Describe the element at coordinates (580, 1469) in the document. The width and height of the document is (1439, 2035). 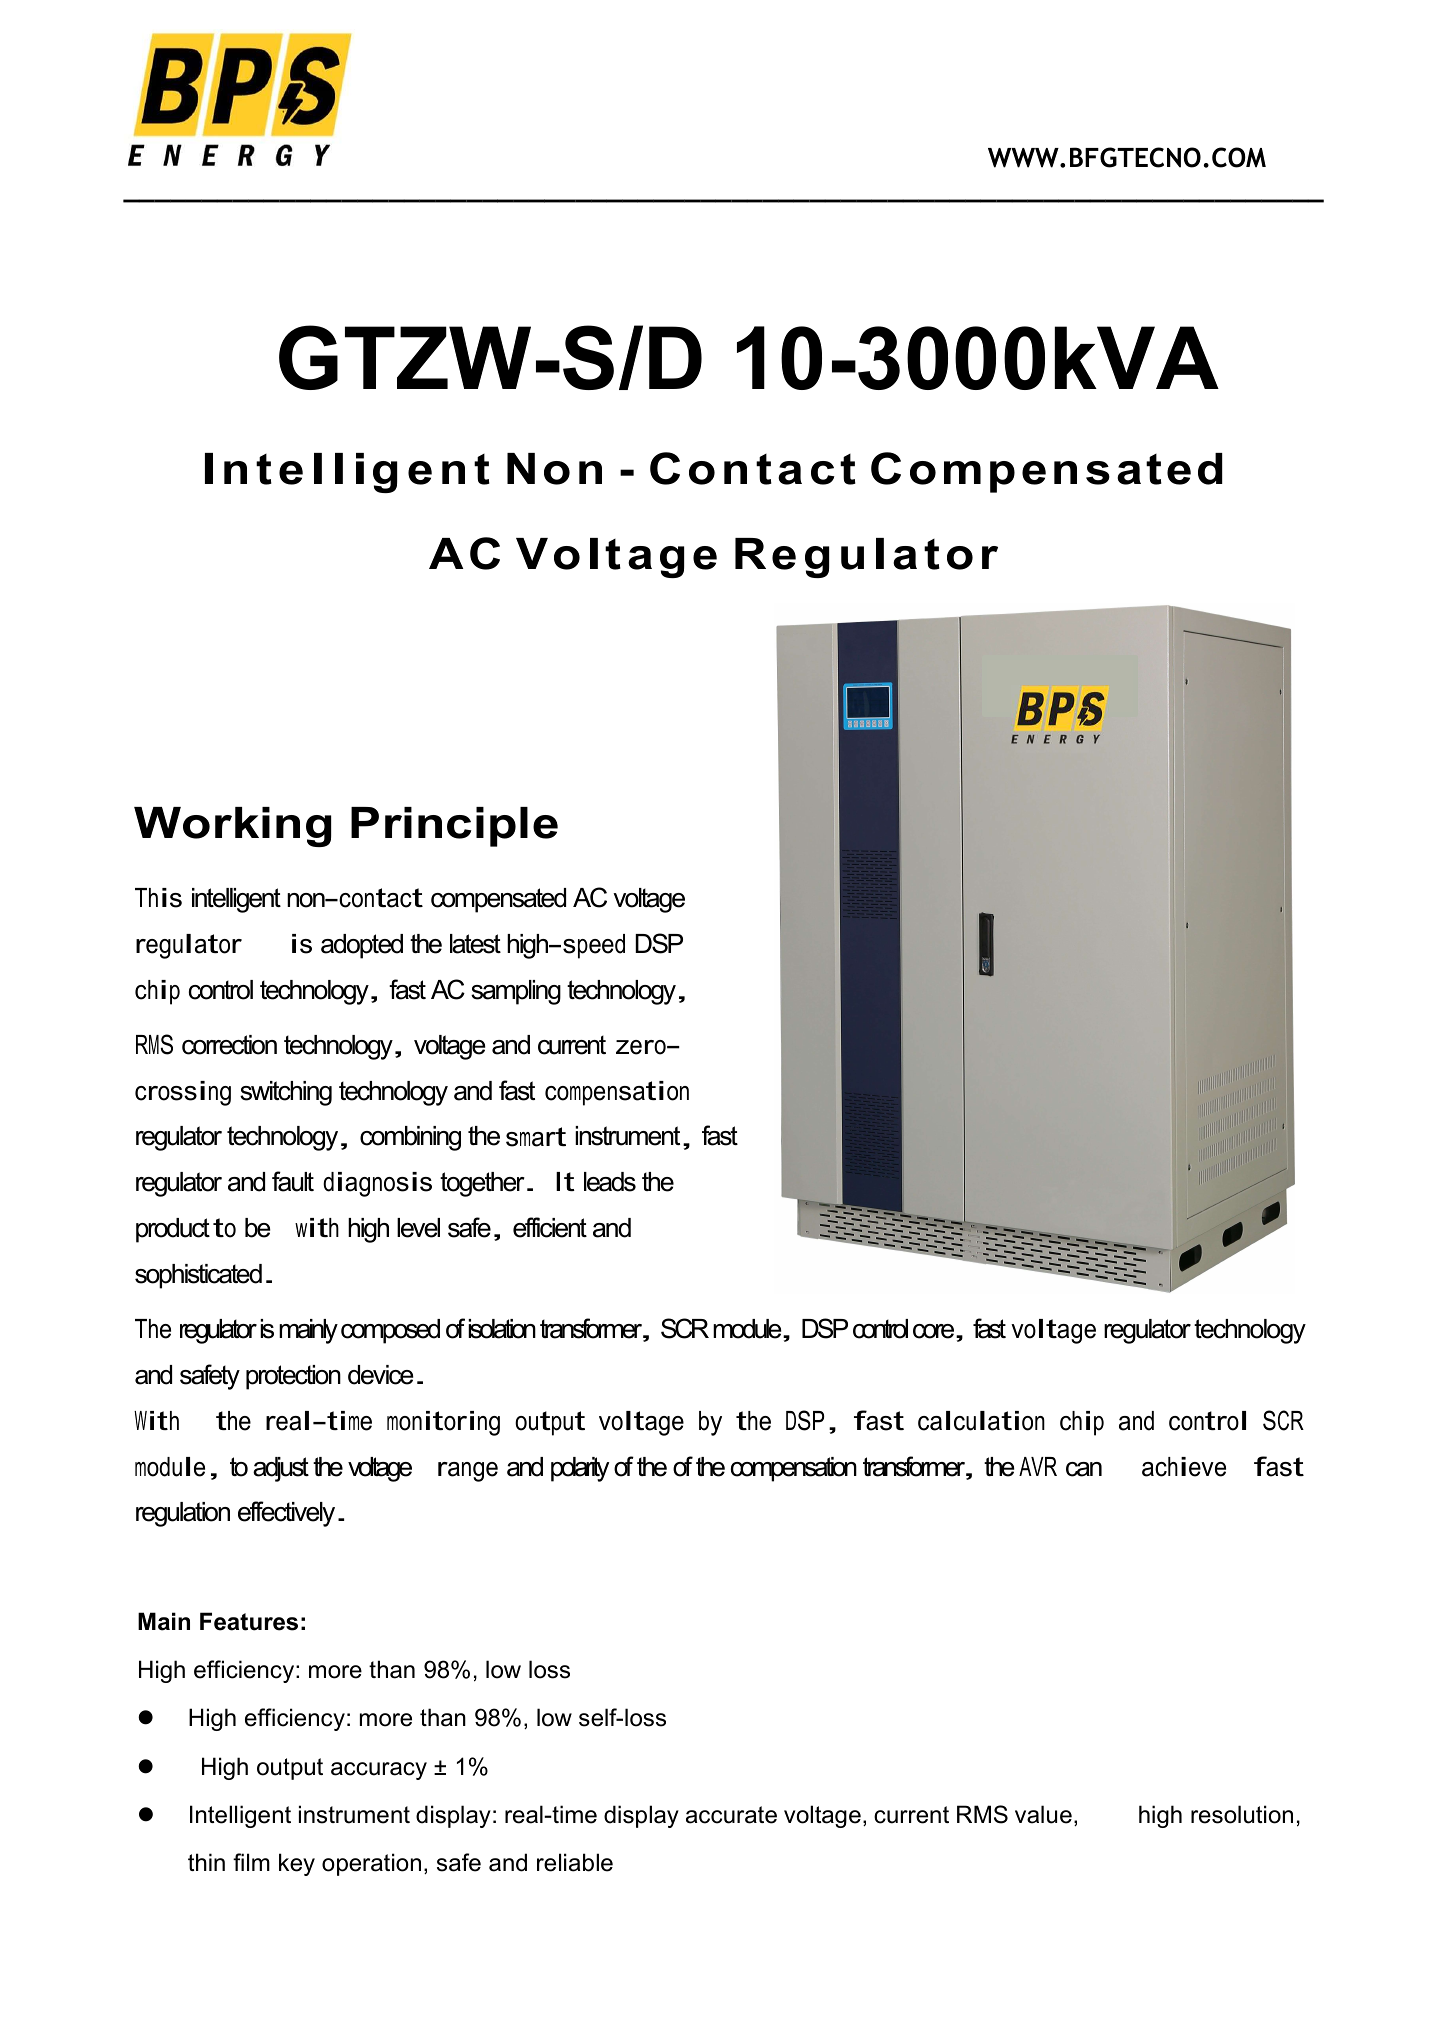
I see `polarity` at that location.
